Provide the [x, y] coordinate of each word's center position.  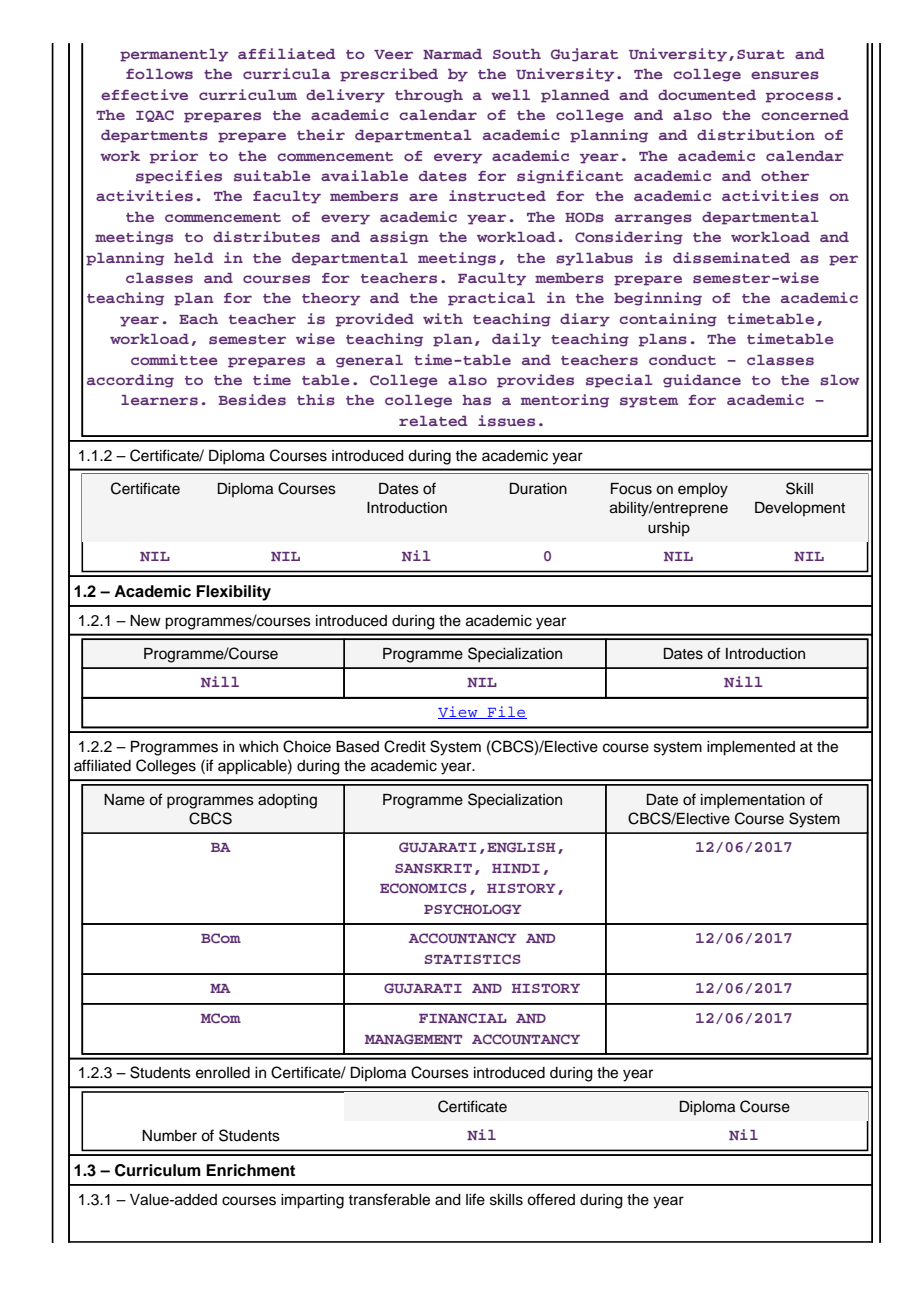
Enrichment [250, 1170]
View [459, 712]
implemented [751, 748]
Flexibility [233, 593]
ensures [785, 75]
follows [159, 74]
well [510, 95]
